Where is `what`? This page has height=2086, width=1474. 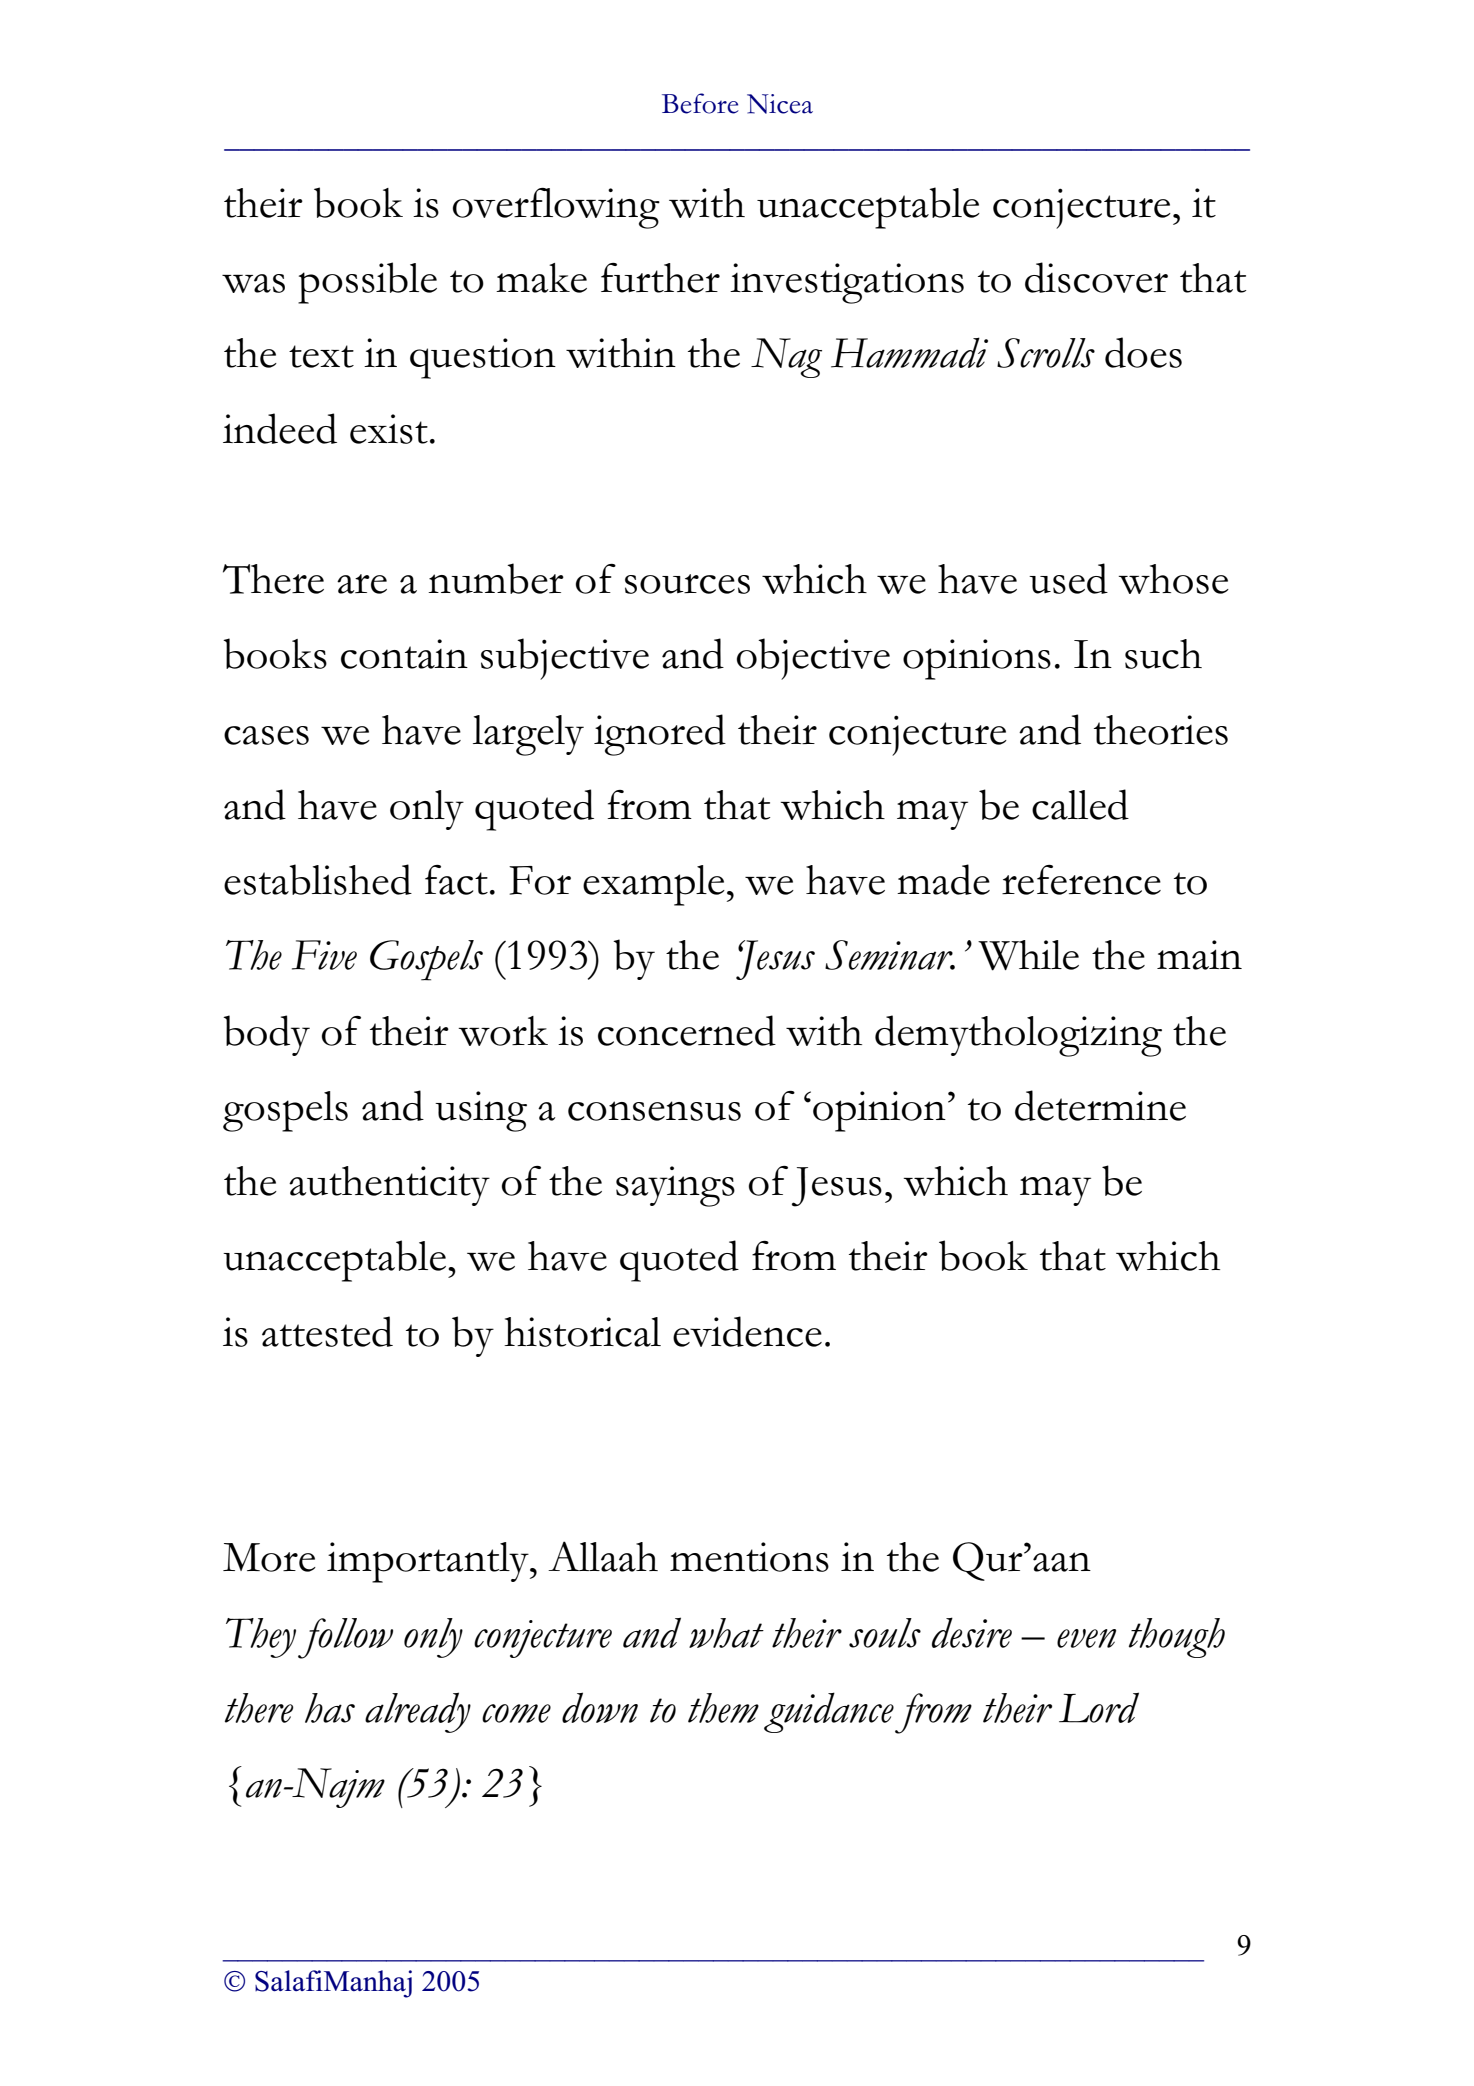
what is located at coordinates (726, 1633).
